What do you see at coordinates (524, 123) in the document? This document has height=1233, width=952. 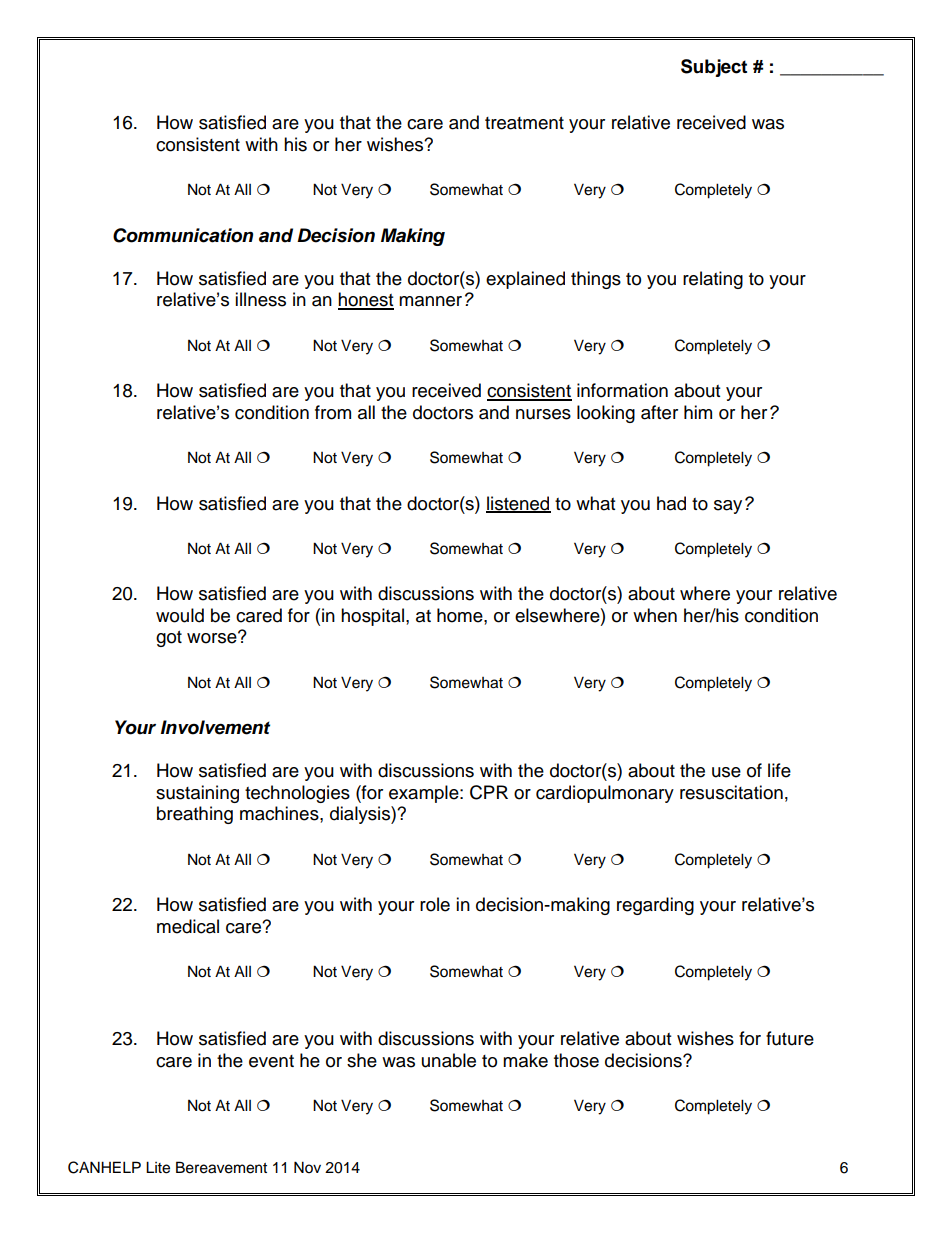 I see `treatment` at bounding box center [524, 123].
